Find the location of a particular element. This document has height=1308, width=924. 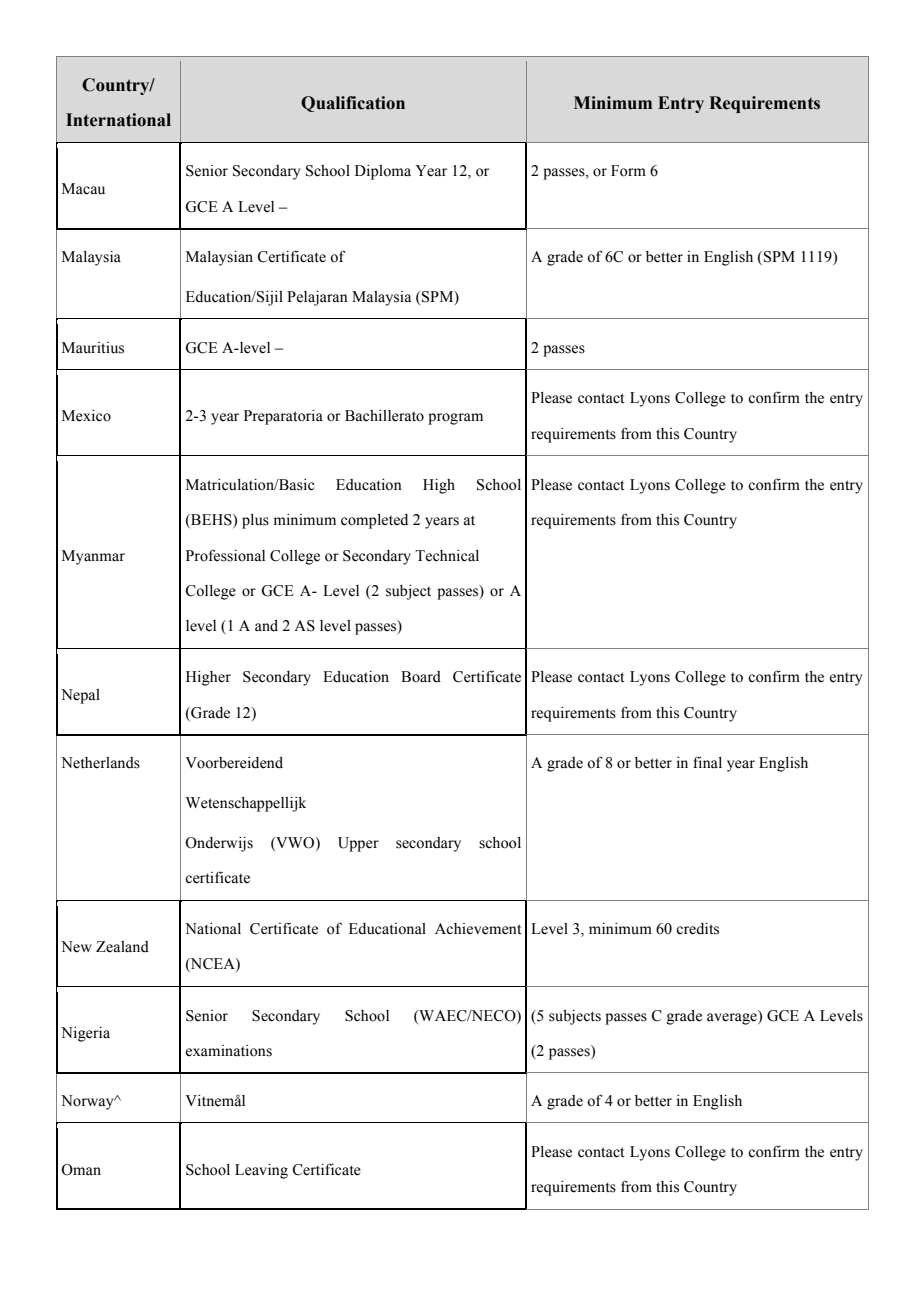

Oman is located at coordinates (81, 1170).
